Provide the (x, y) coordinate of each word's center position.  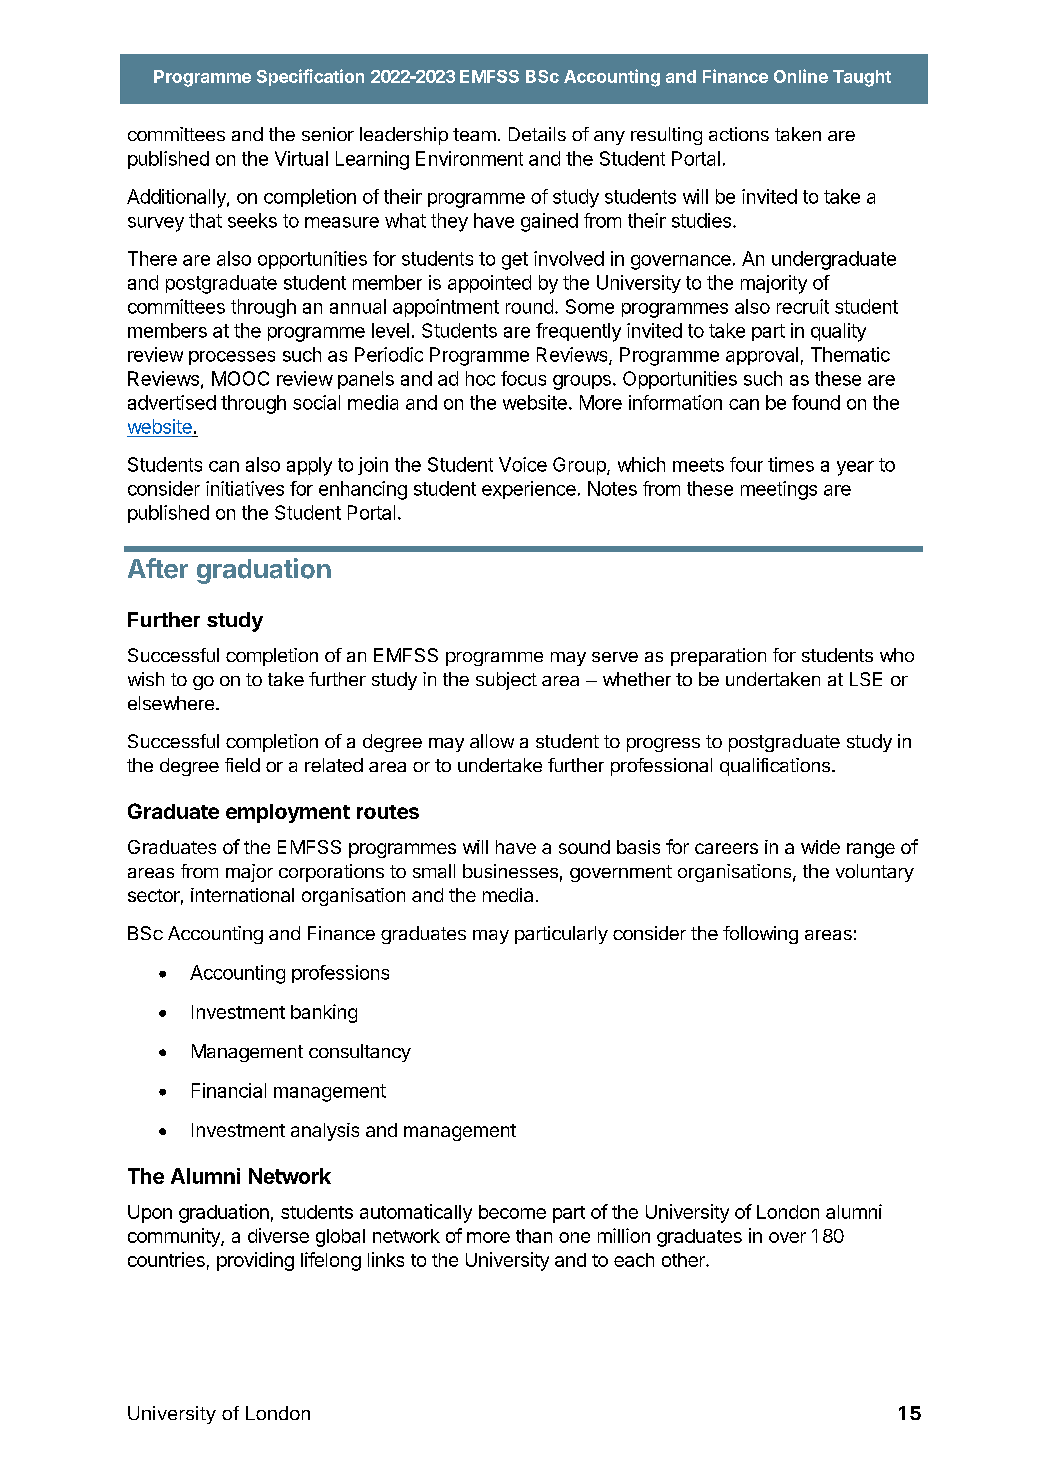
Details (537, 134)
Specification (310, 77)
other (684, 1260)
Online (801, 76)
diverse (278, 1235)
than (534, 1236)
